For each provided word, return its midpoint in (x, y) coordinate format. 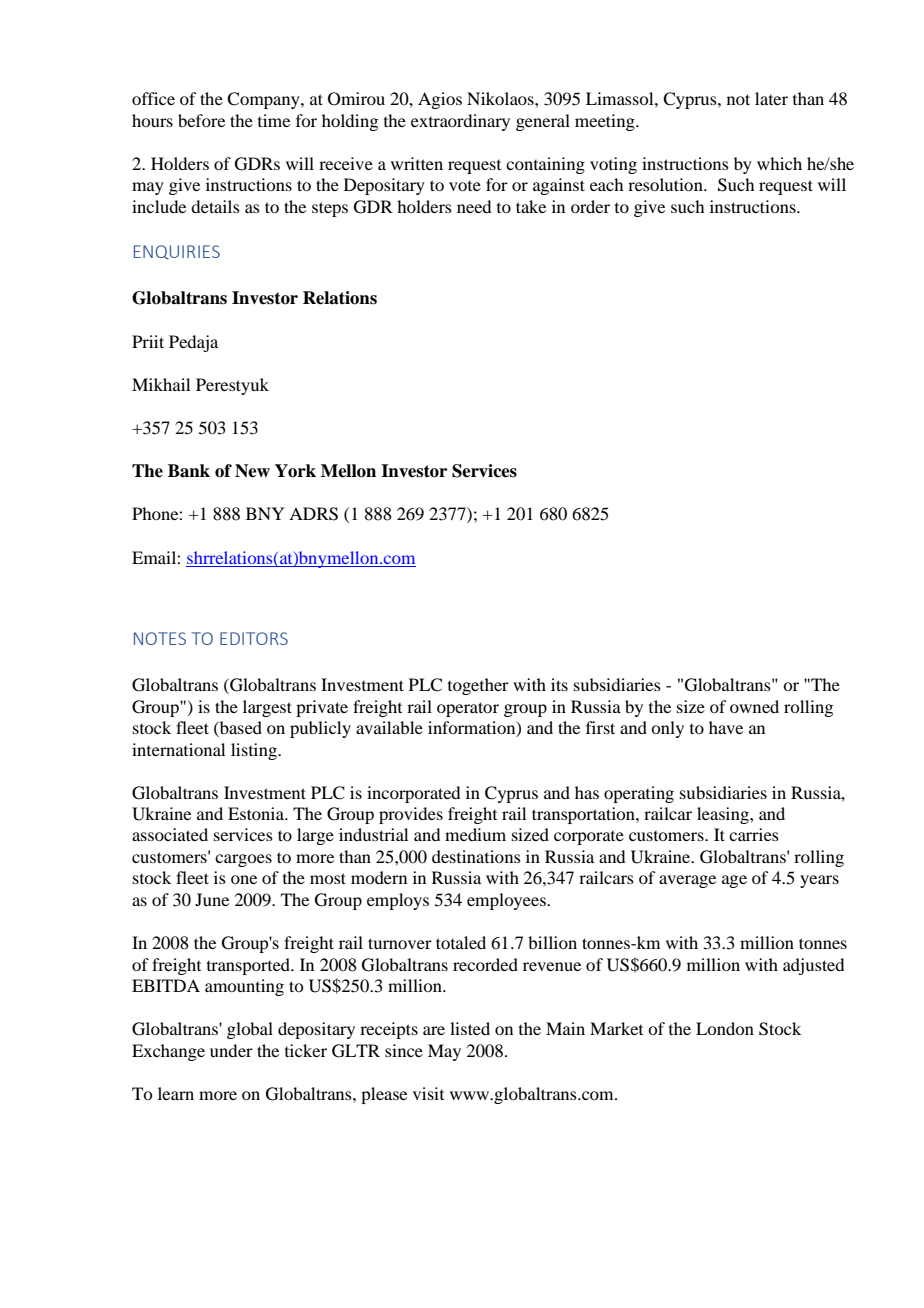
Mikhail (161, 384)
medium (475, 834)
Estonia (257, 813)
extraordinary (460, 122)
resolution (666, 184)
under (231, 1050)
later (771, 98)
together (478, 686)
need (474, 206)
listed (470, 1028)
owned (754, 706)
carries (754, 834)
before (201, 120)
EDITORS (254, 638)
